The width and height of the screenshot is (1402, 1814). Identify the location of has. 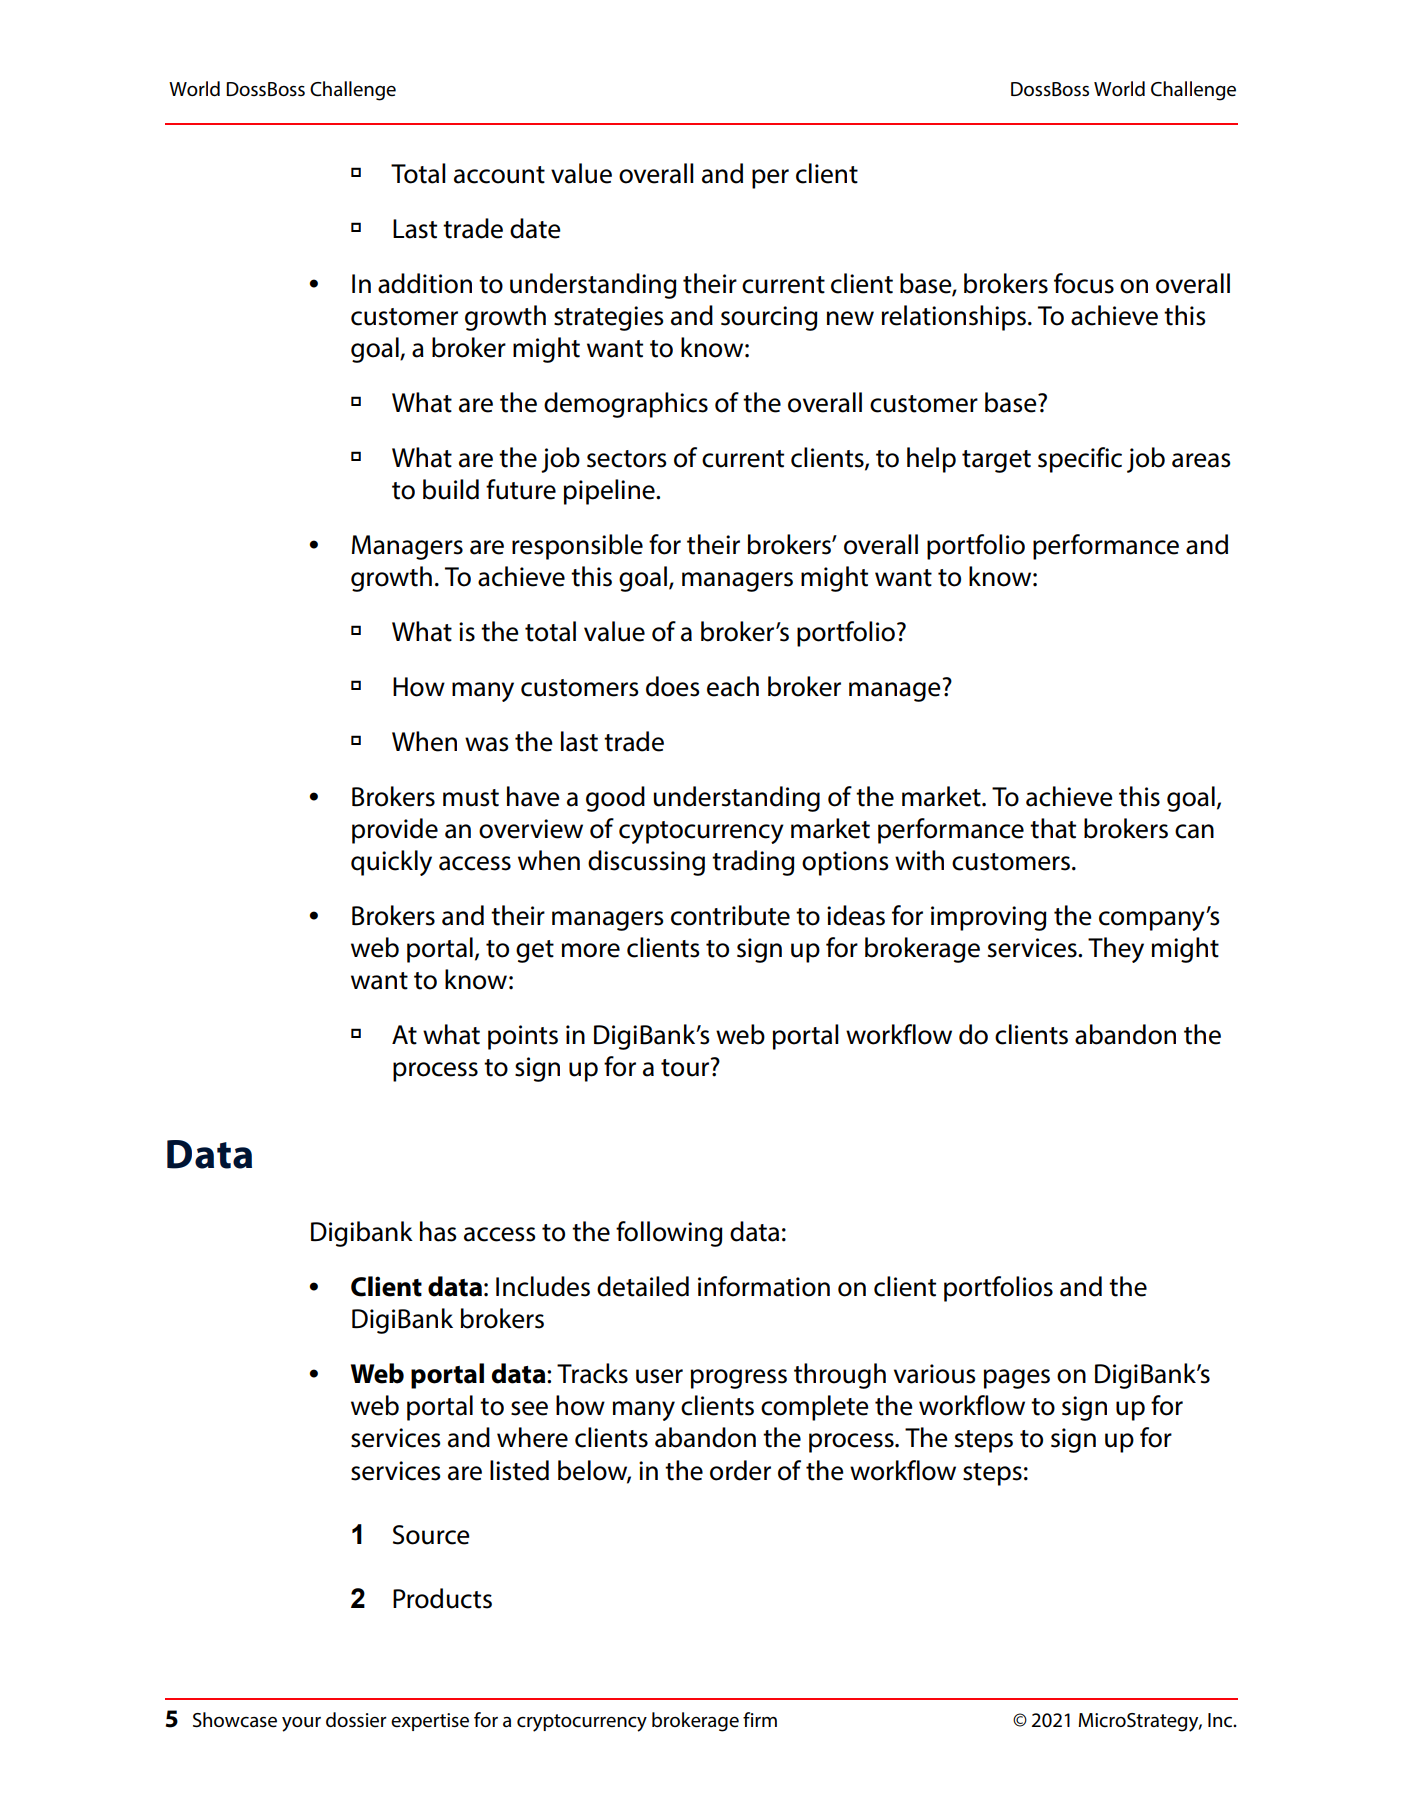
(438, 1231).
